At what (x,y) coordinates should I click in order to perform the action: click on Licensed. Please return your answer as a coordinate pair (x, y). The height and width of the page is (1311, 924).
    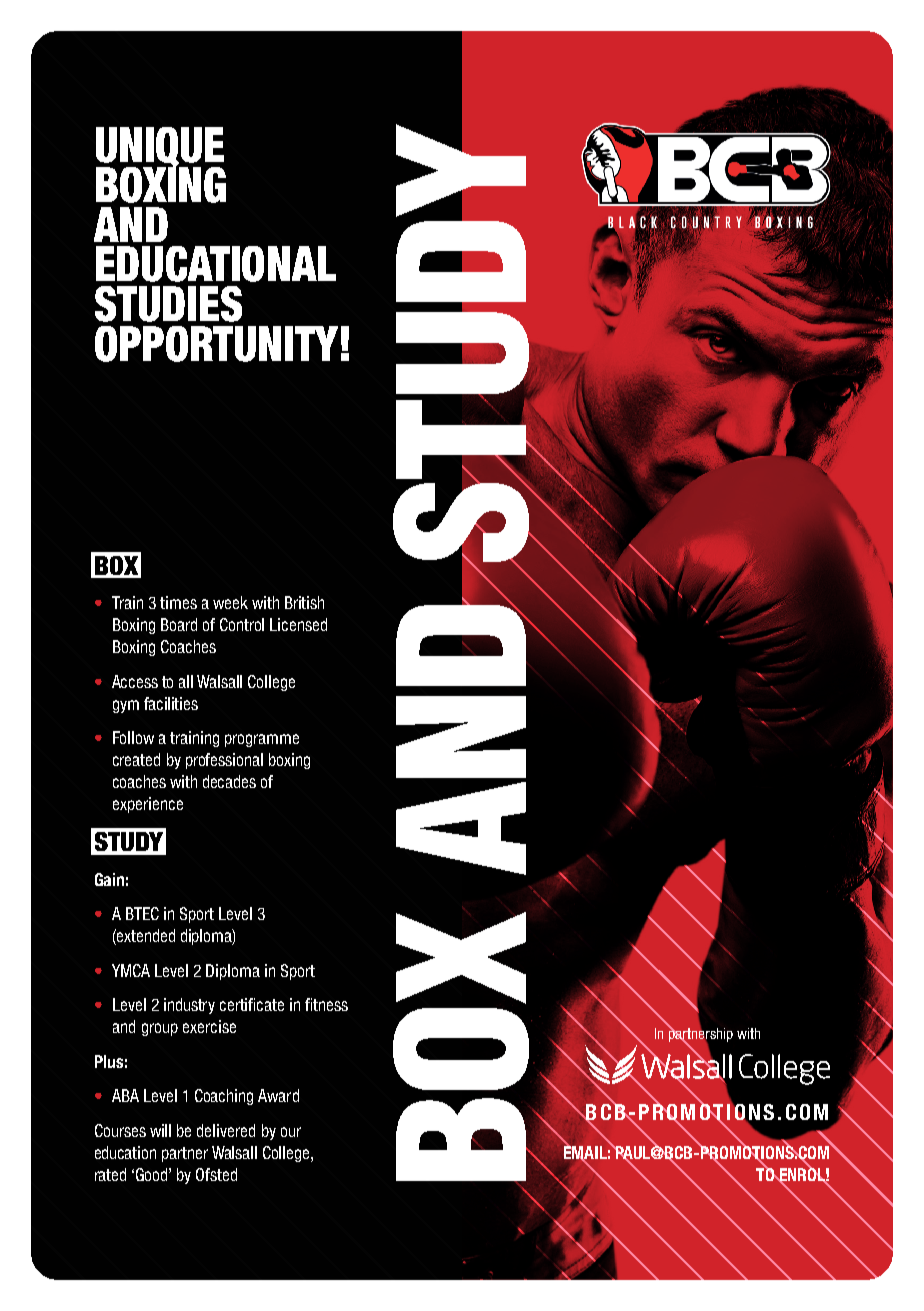
    Looking at the image, I should click on (298, 624).
